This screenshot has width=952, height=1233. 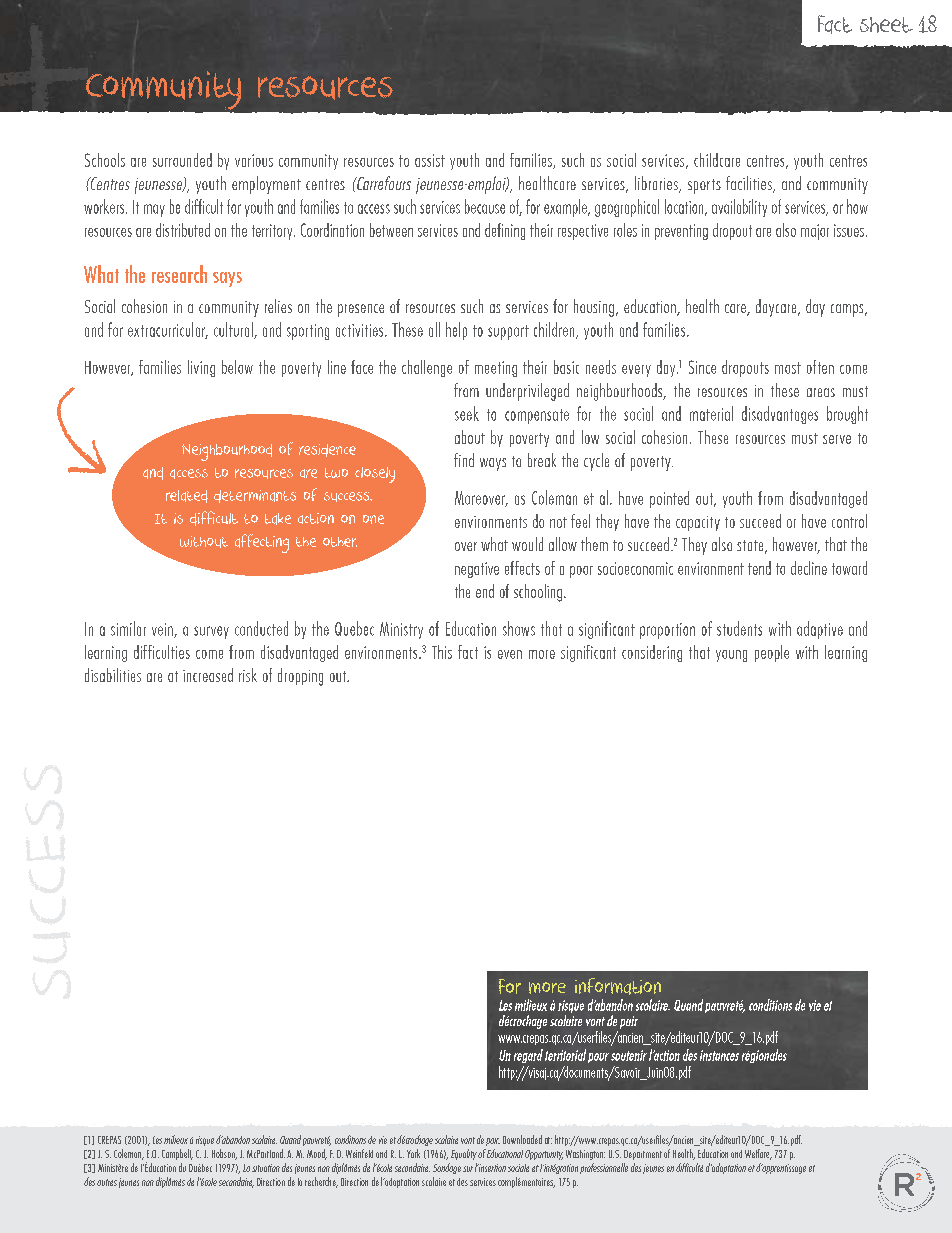 I want to click on support, so click(x=508, y=332).
